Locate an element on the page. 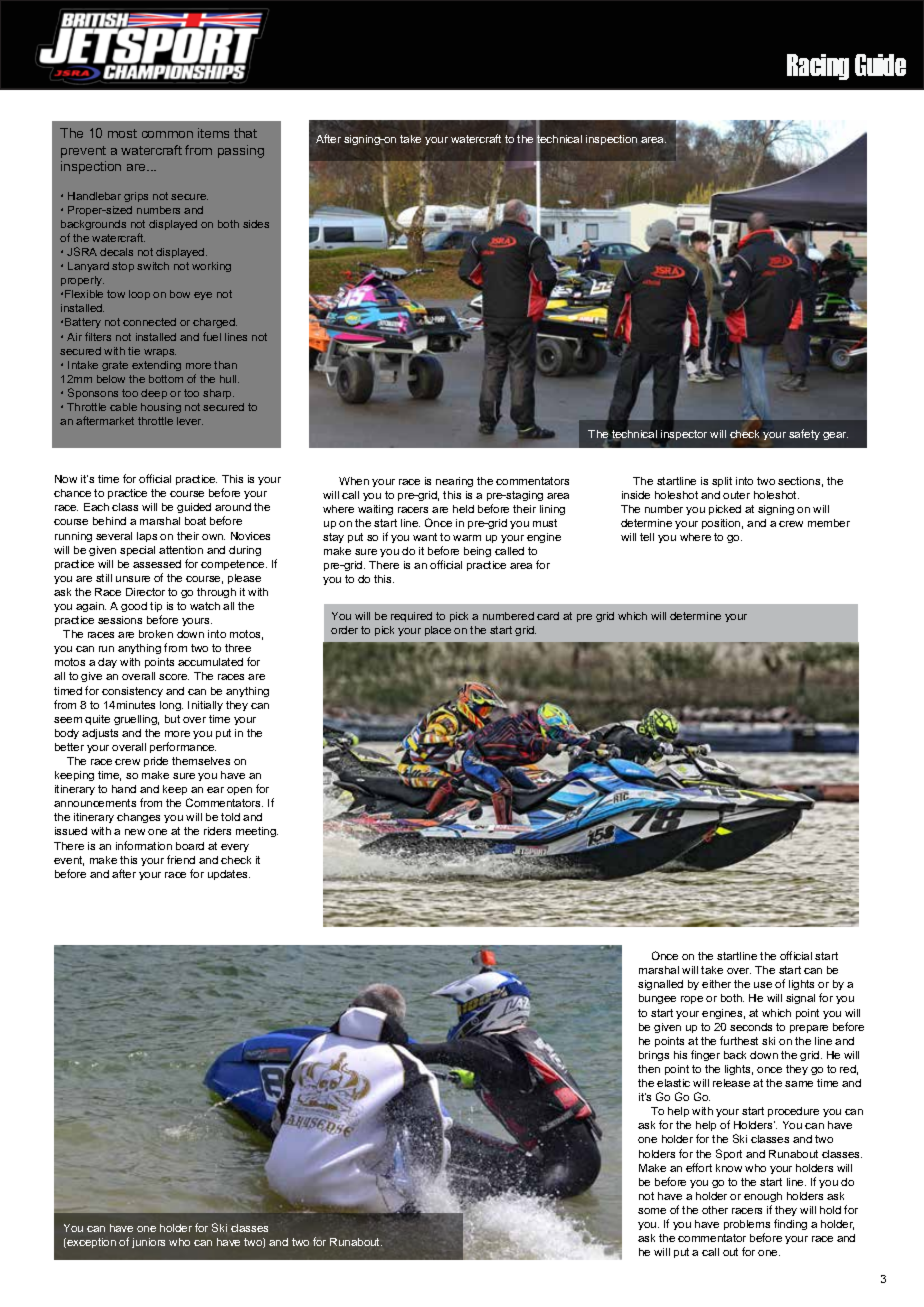  common is located at coordinates (167, 134).
